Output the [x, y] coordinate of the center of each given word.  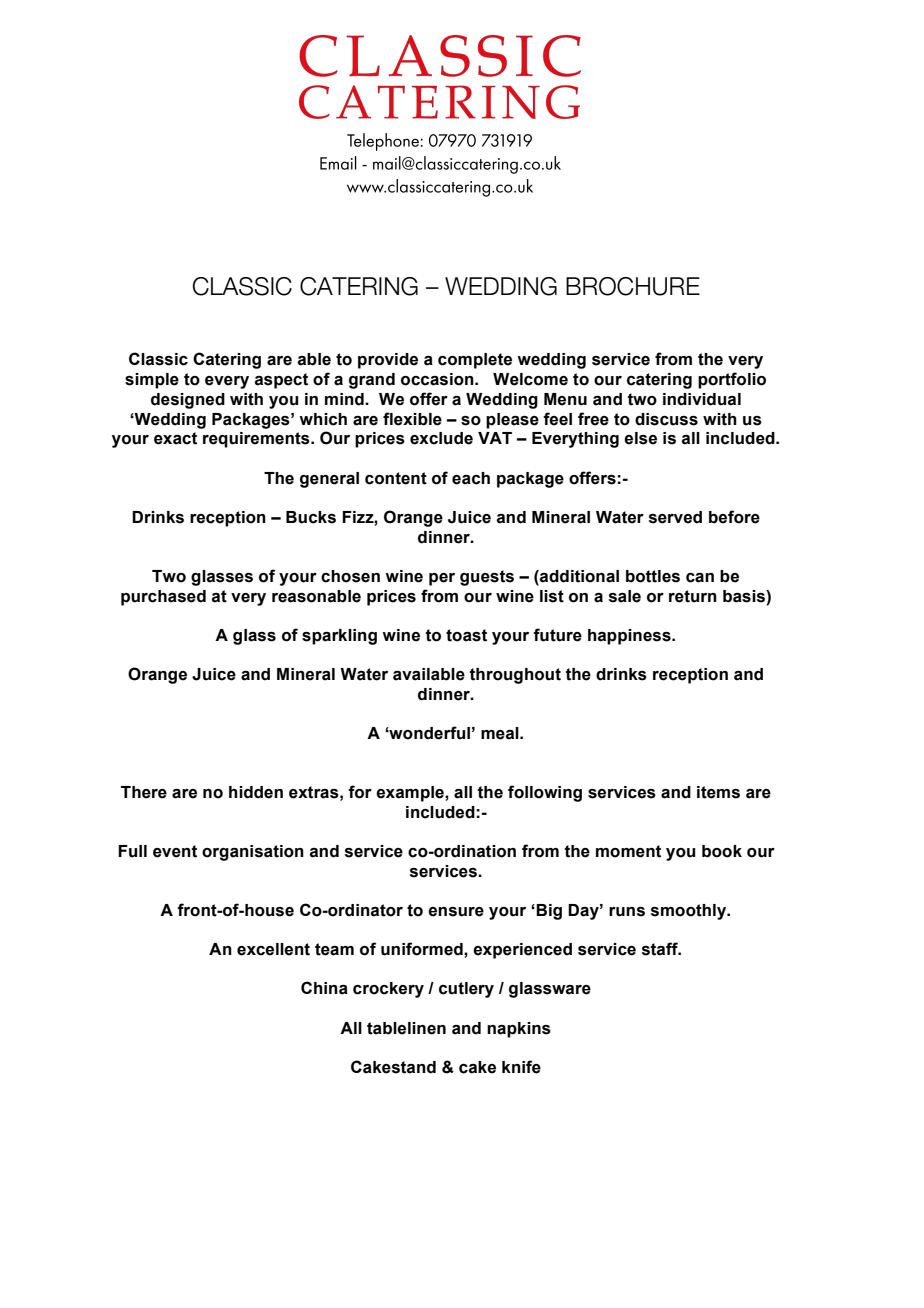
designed [188, 401]
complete [475, 361]
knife [521, 1067]
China [324, 988]
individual [702, 399]
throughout [515, 676]
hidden [256, 792]
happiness [630, 637]
